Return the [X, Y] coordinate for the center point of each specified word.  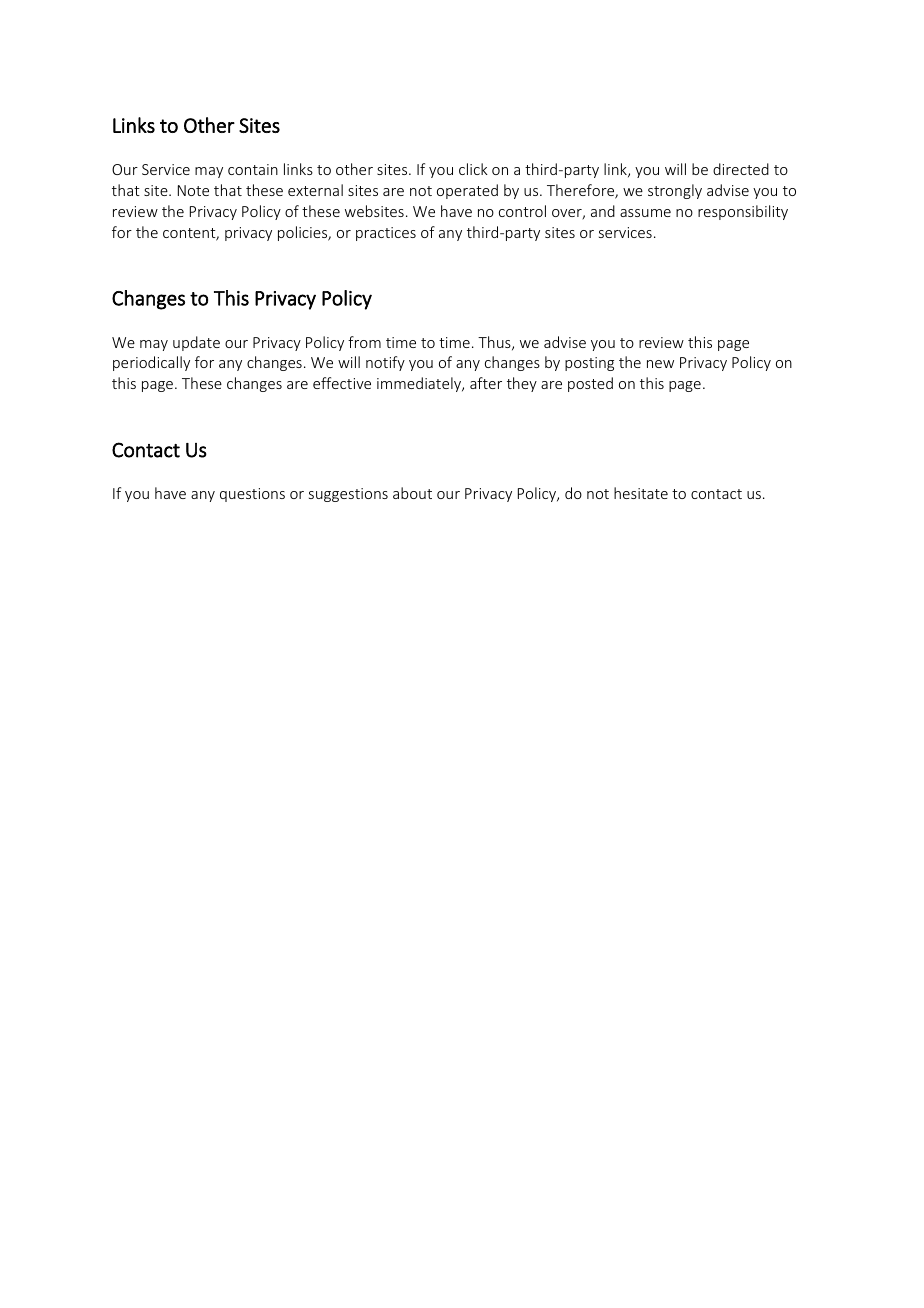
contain [253, 169]
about [412, 493]
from [364, 342]
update [196, 343]
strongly [675, 191]
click [473, 169]
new [660, 364]
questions [252, 495]
